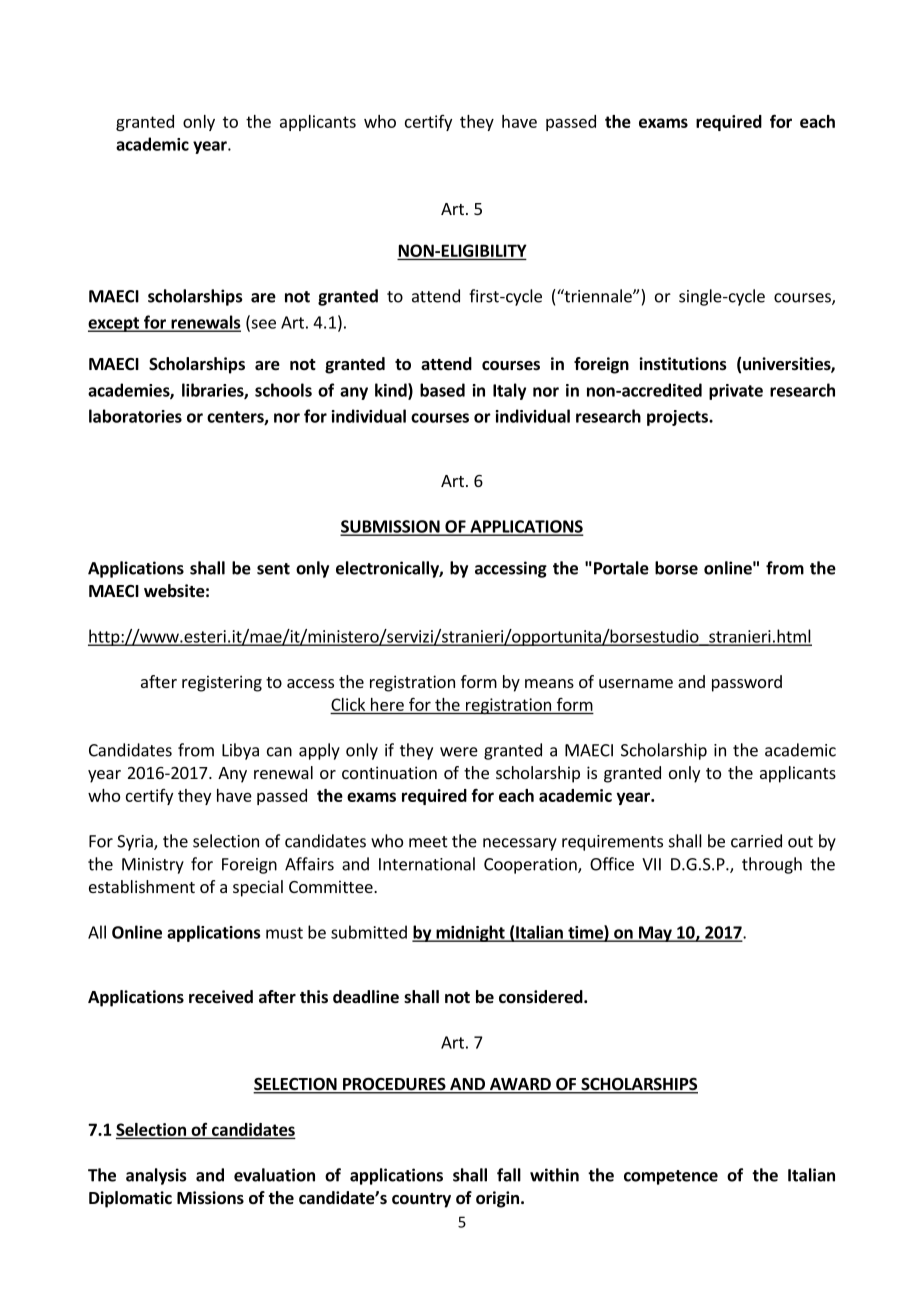  What do you see at coordinates (655, 934) in the screenshot?
I see `May` at bounding box center [655, 934].
